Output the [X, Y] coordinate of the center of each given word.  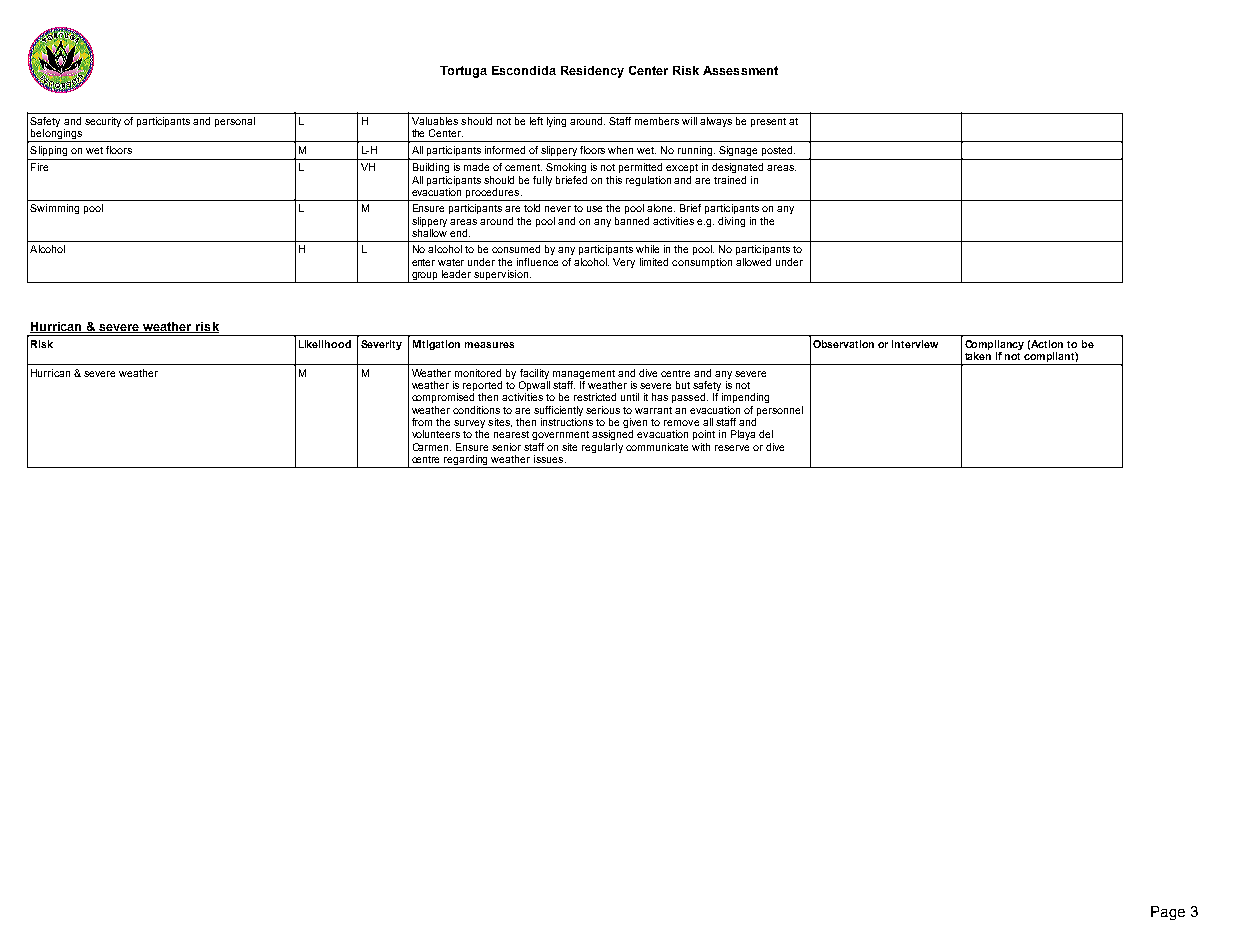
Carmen [432, 447]
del [766, 434]
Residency [592, 72]
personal [235, 122]
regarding [466, 461]
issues [550, 459]
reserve [732, 448]
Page [1168, 913]
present [768, 122]
